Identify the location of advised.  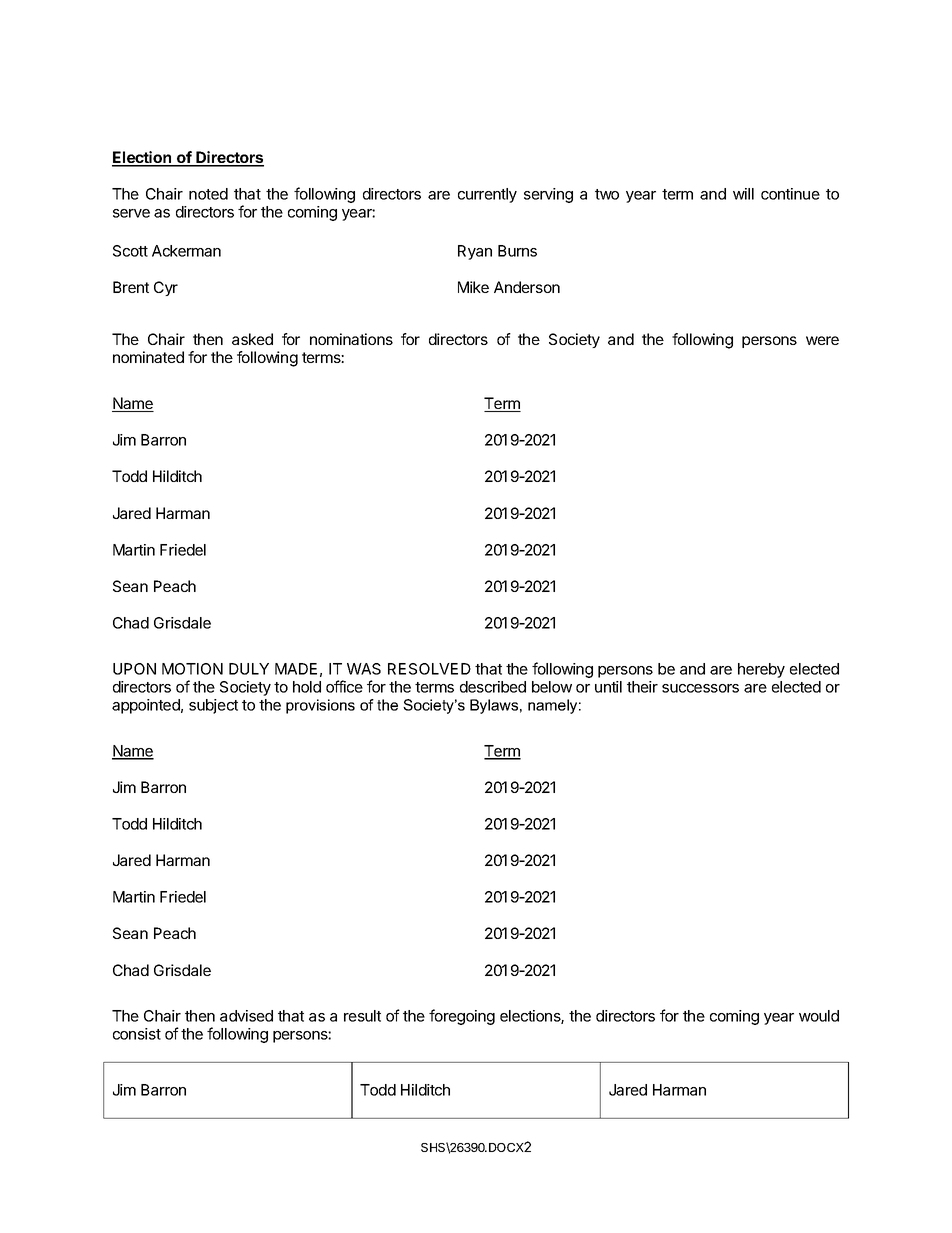
(246, 1016).
